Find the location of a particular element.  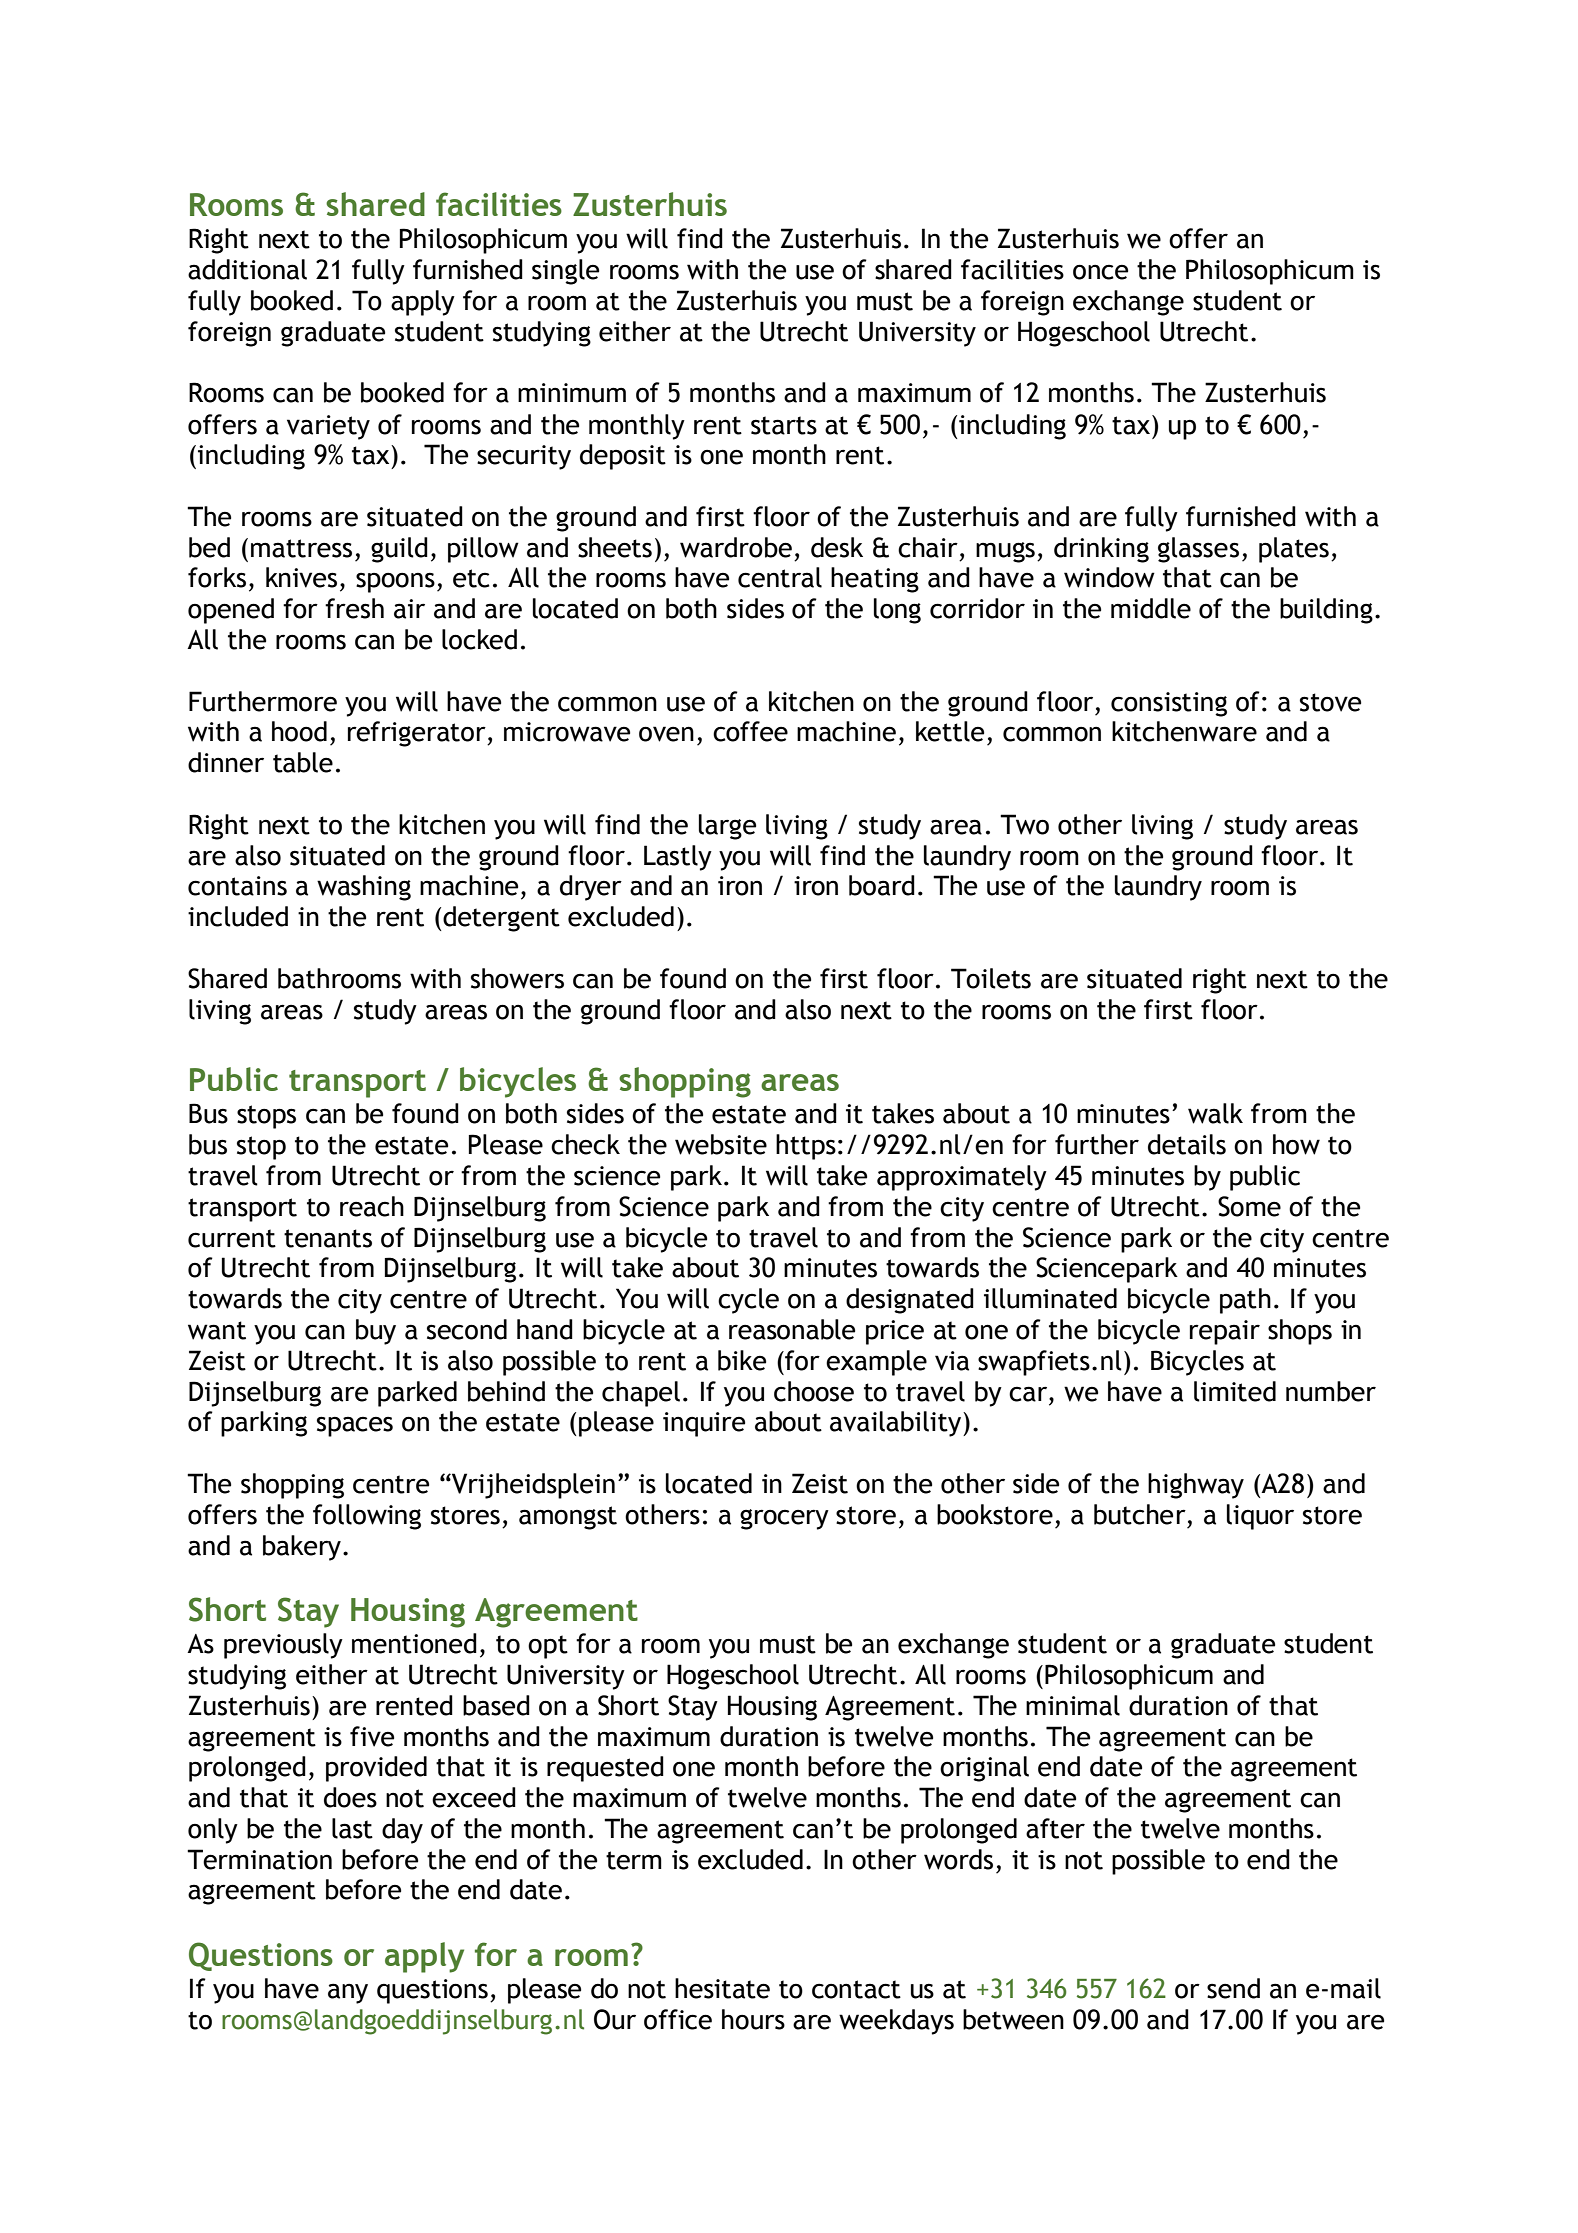

limited is located at coordinates (1235, 1391).
